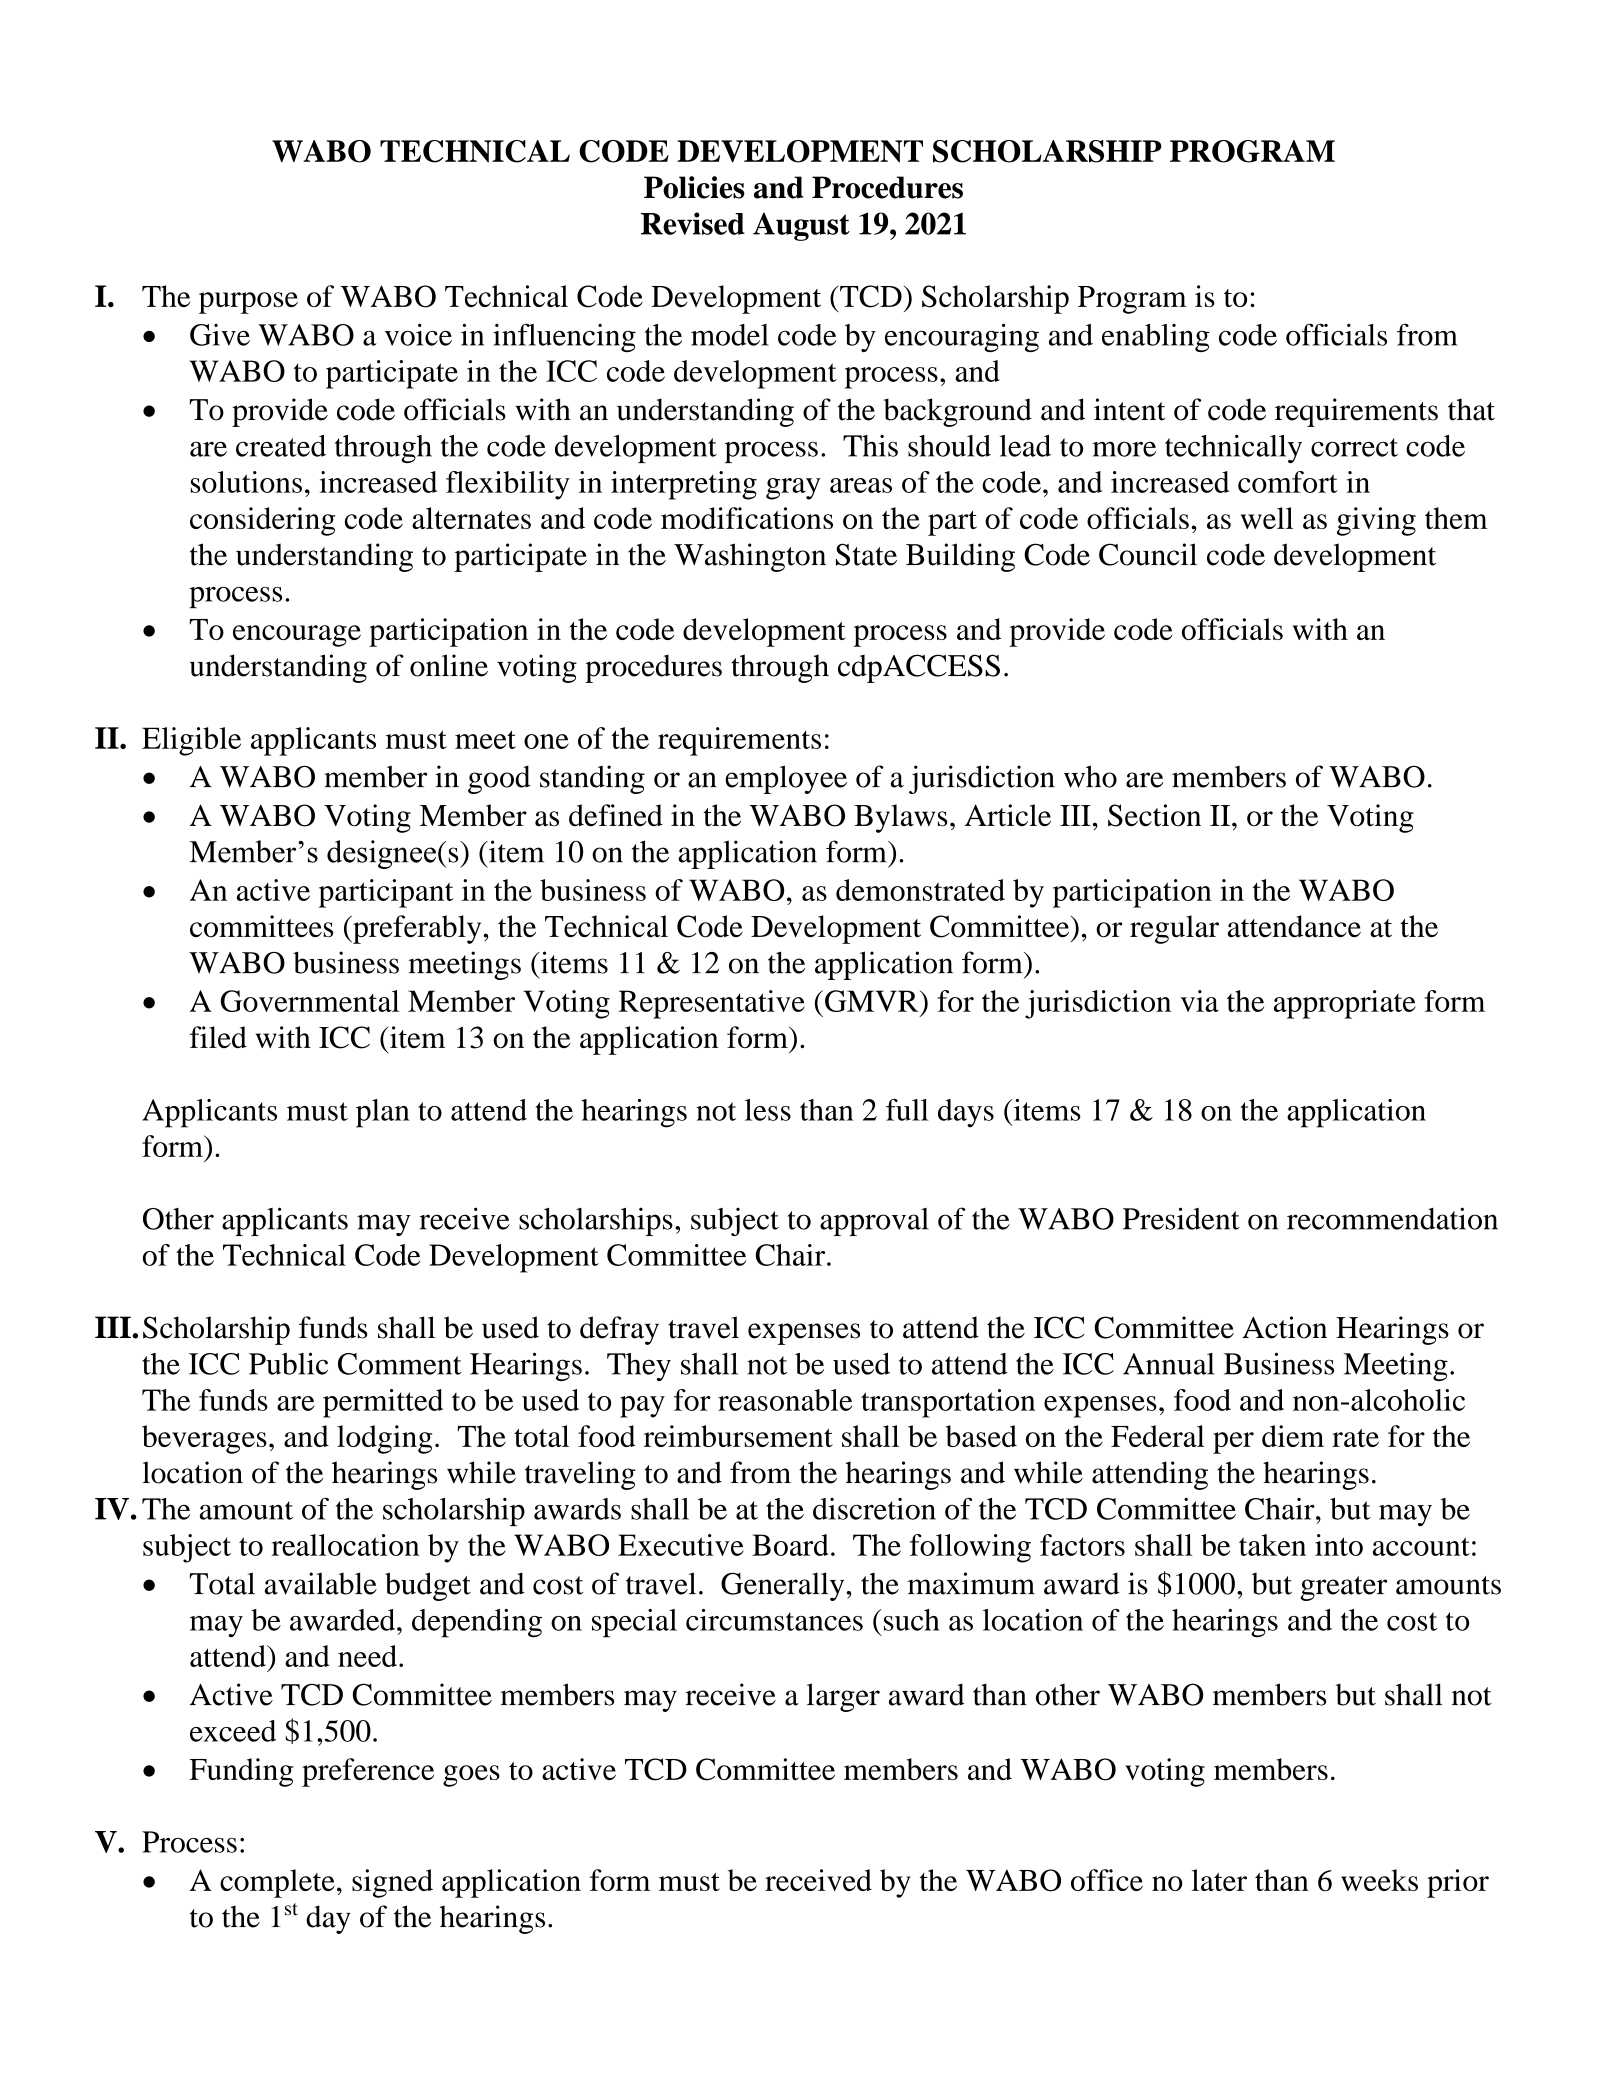 Image resolution: width=1608 pixels, height=2081 pixels. I want to click on signed, so click(392, 1883).
